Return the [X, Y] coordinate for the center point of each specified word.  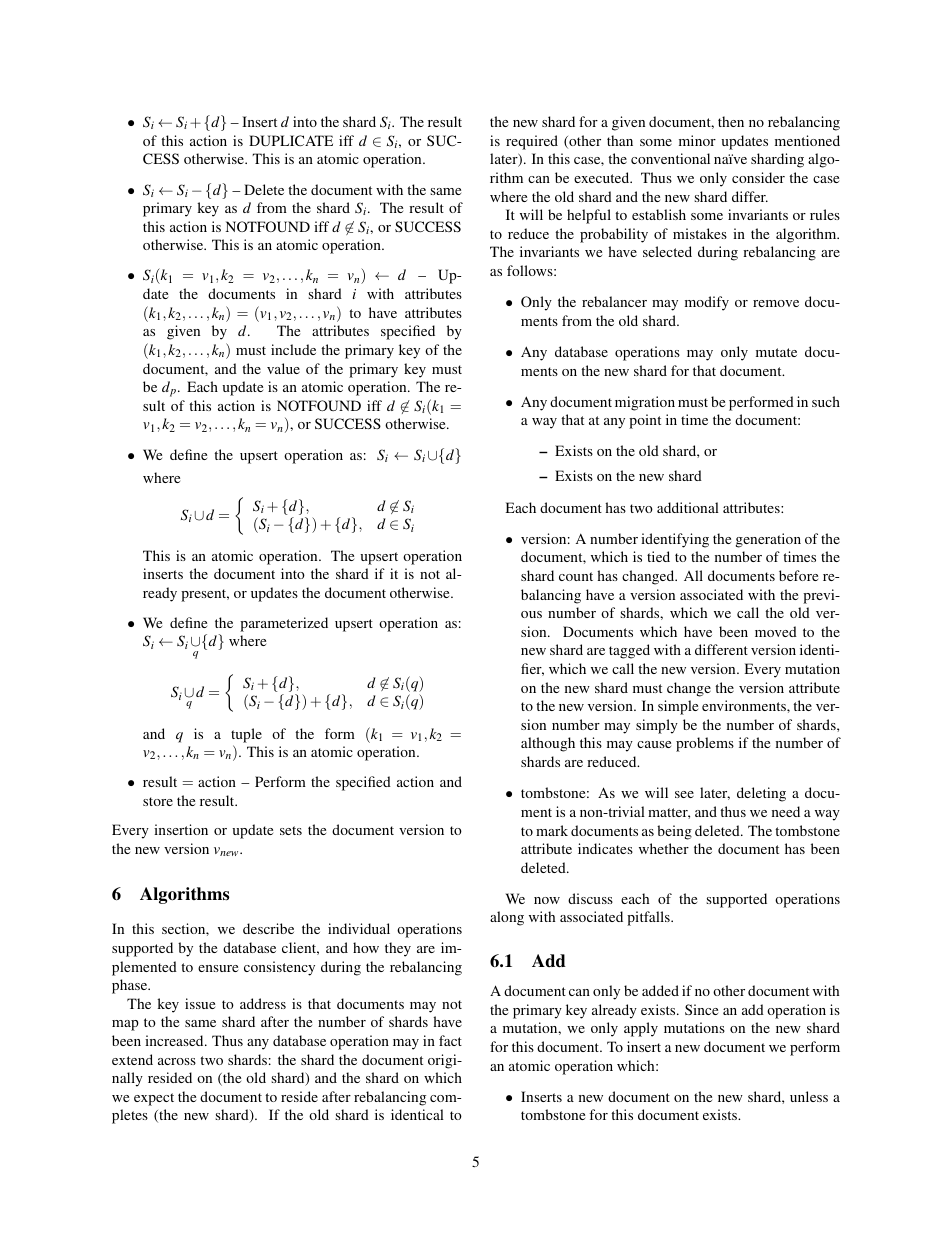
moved [776, 631]
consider [758, 177]
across [177, 1061]
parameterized [284, 624]
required [532, 142]
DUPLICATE [291, 140]
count [576, 576]
